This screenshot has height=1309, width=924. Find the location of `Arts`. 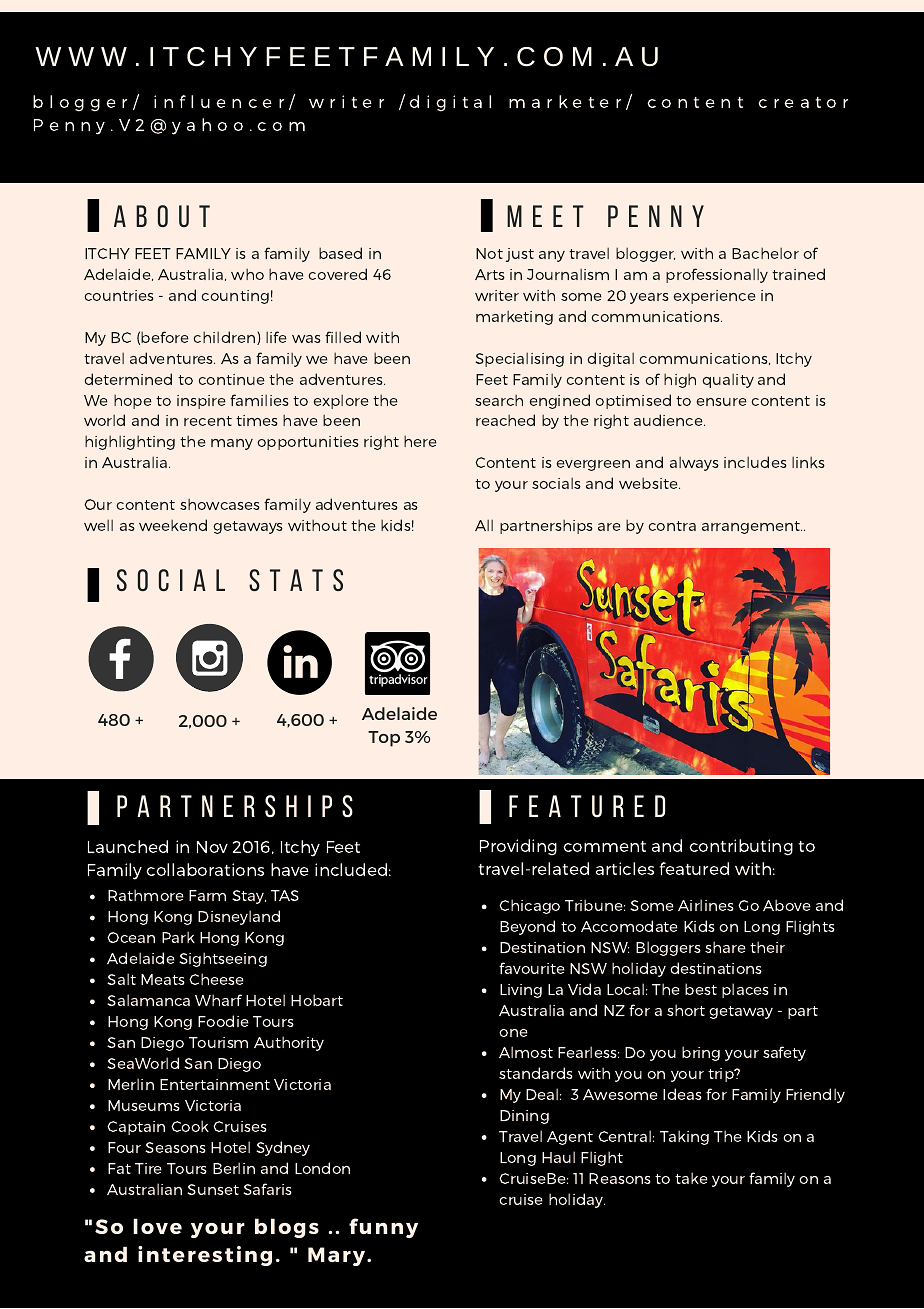

Arts is located at coordinates (490, 274).
